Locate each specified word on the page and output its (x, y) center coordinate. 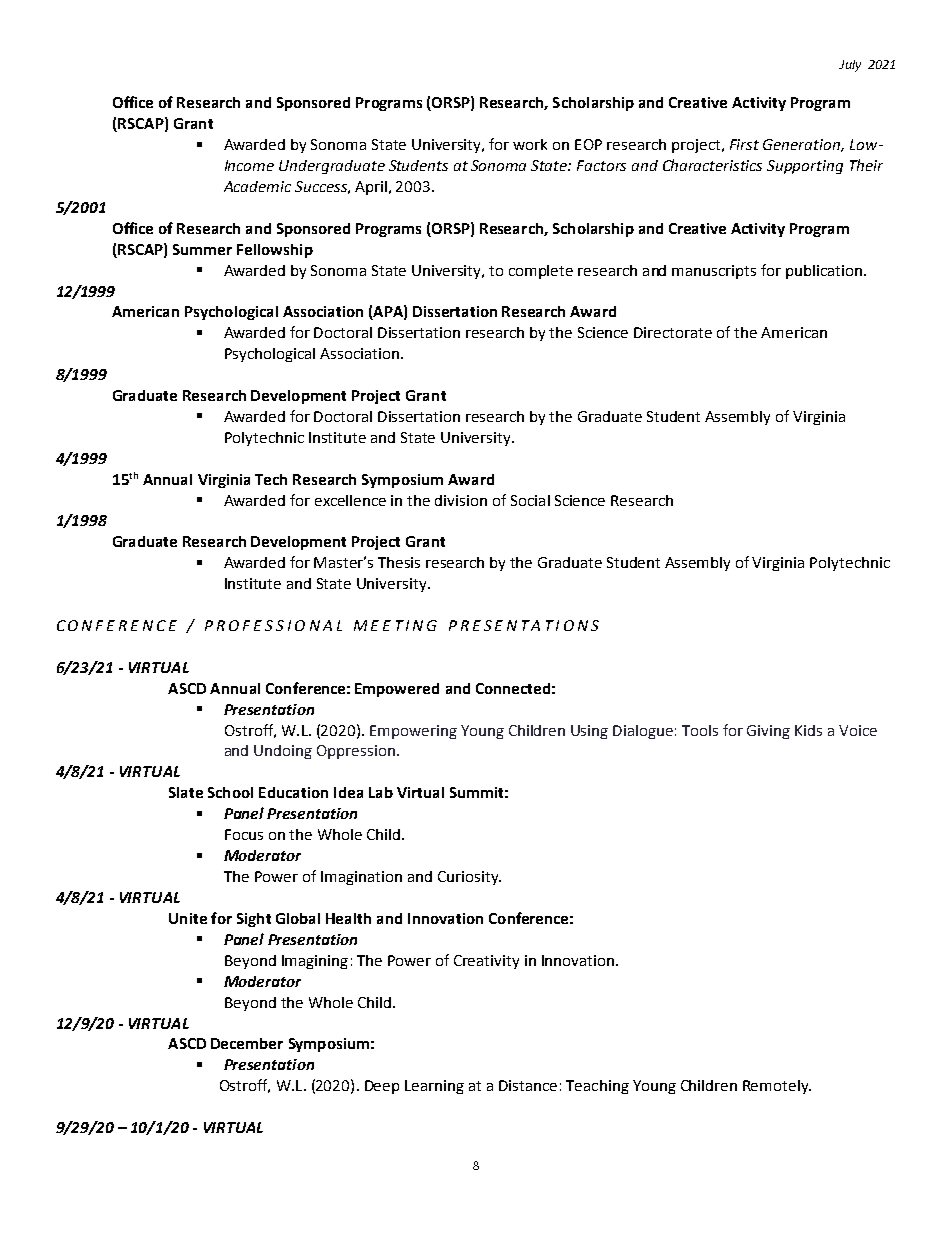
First (744, 144)
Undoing (283, 752)
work (530, 144)
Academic (257, 186)
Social (530, 500)
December (247, 1043)
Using (589, 732)
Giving (768, 732)
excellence (350, 500)
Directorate (673, 332)
